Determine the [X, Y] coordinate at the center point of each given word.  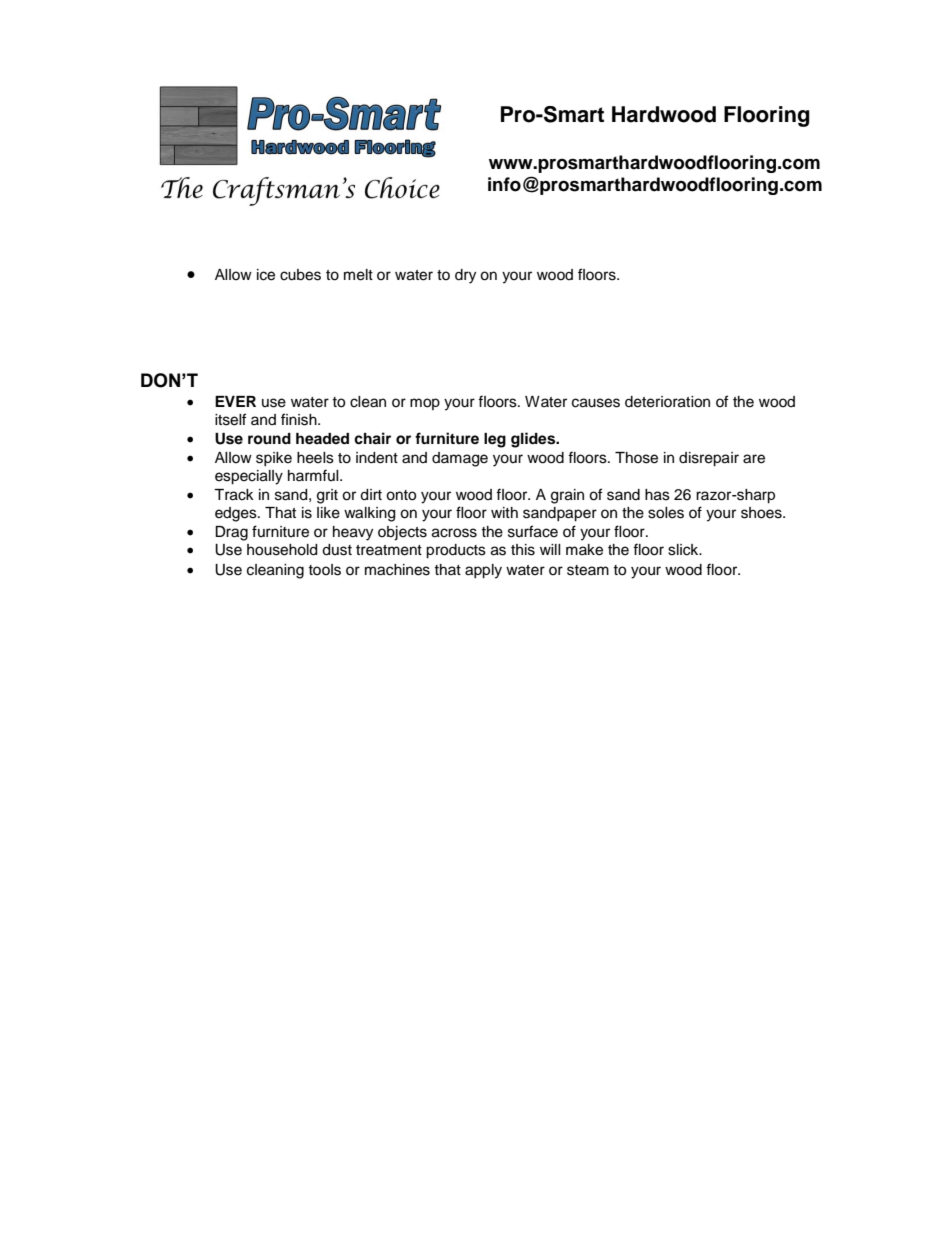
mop [425, 404]
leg [495, 440]
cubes [300, 275]
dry [465, 276]
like [328, 513]
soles [666, 513]
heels [315, 458]
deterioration [667, 402]
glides [534, 440]
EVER [235, 401]
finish [300, 419]
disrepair [709, 459]
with [504, 512]
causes [596, 403]
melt [358, 275]
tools [324, 570]
